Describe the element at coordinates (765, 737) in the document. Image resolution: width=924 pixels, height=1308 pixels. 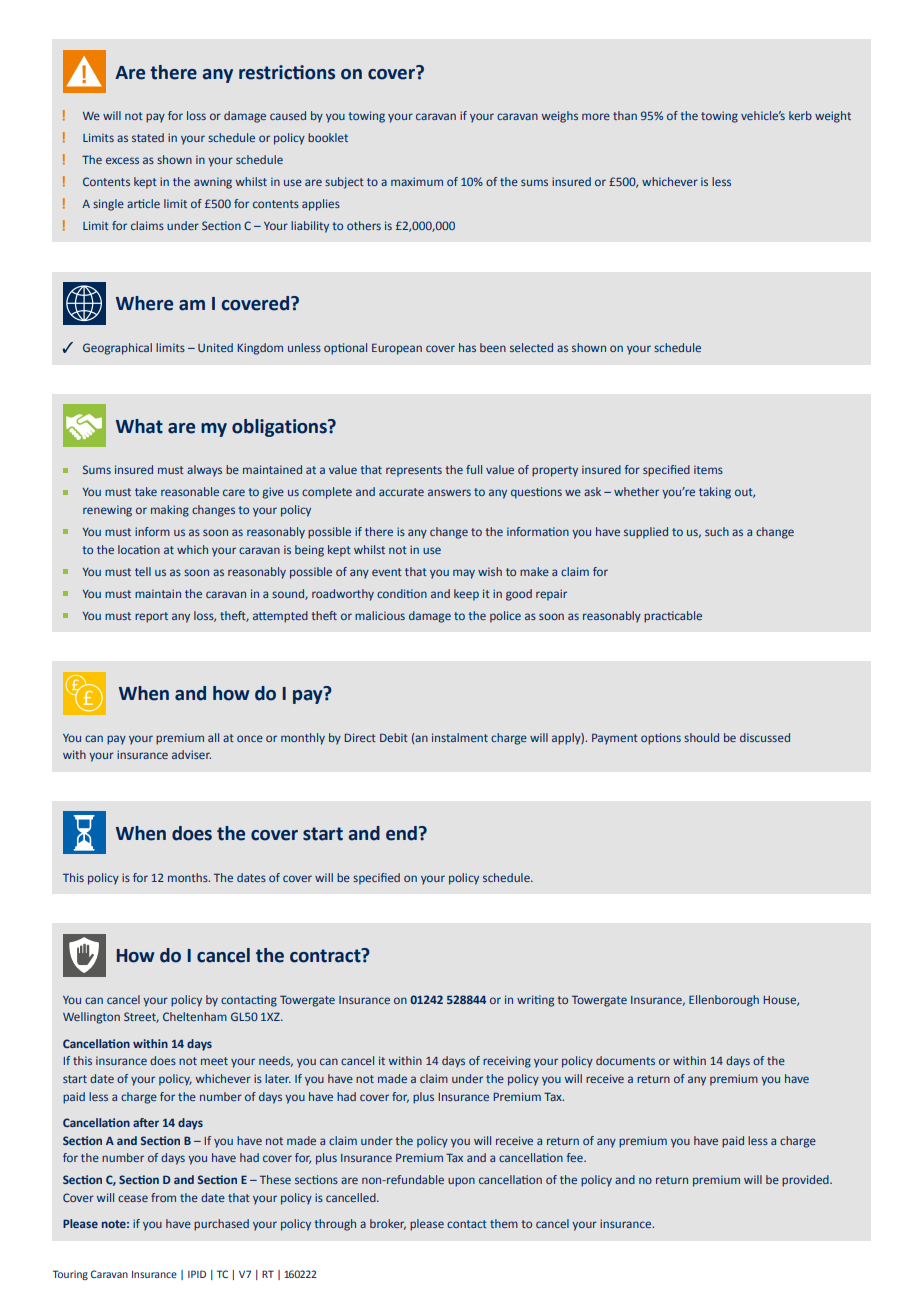
I see `discussed` at that location.
